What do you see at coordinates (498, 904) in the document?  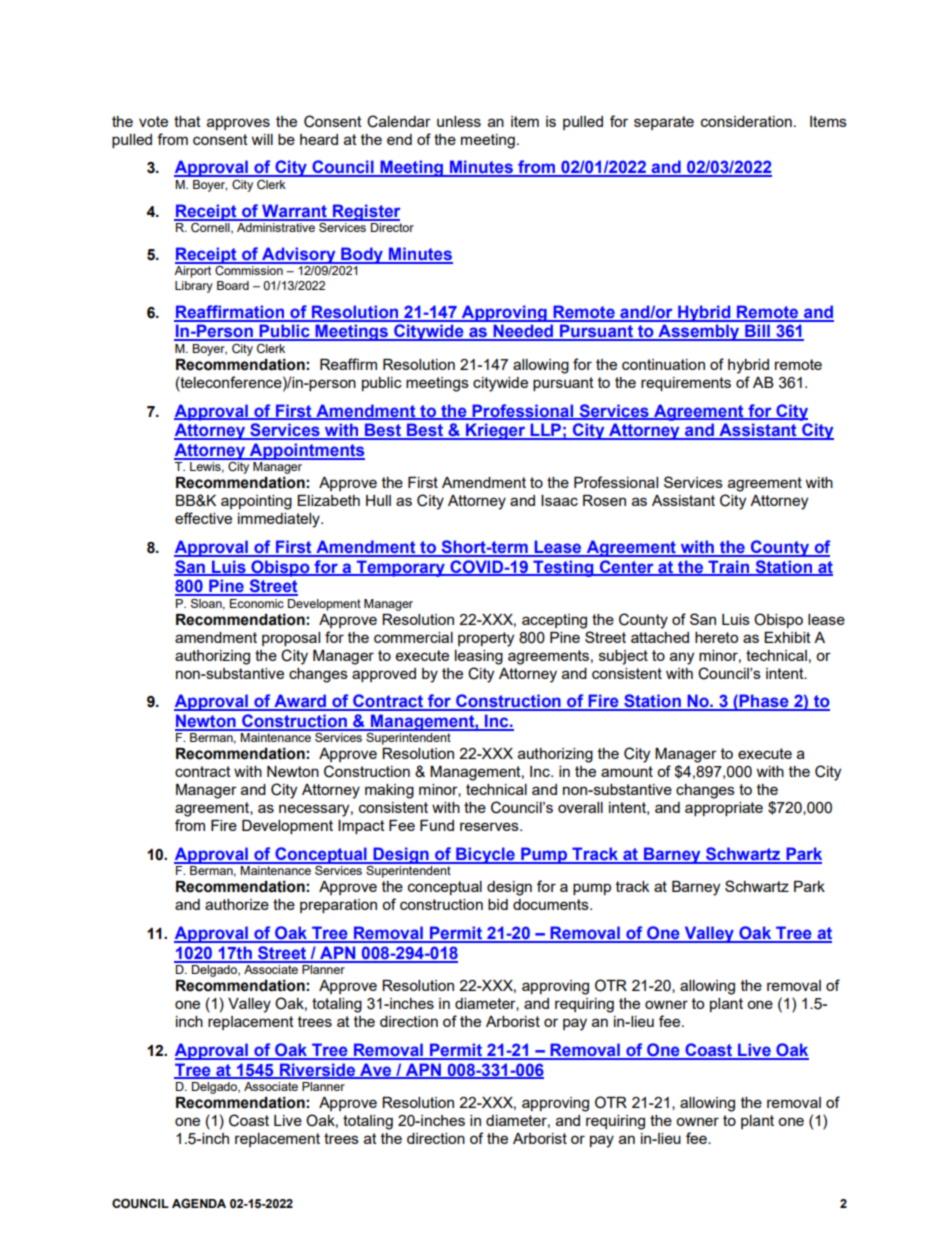 I see `bid` at bounding box center [498, 904].
